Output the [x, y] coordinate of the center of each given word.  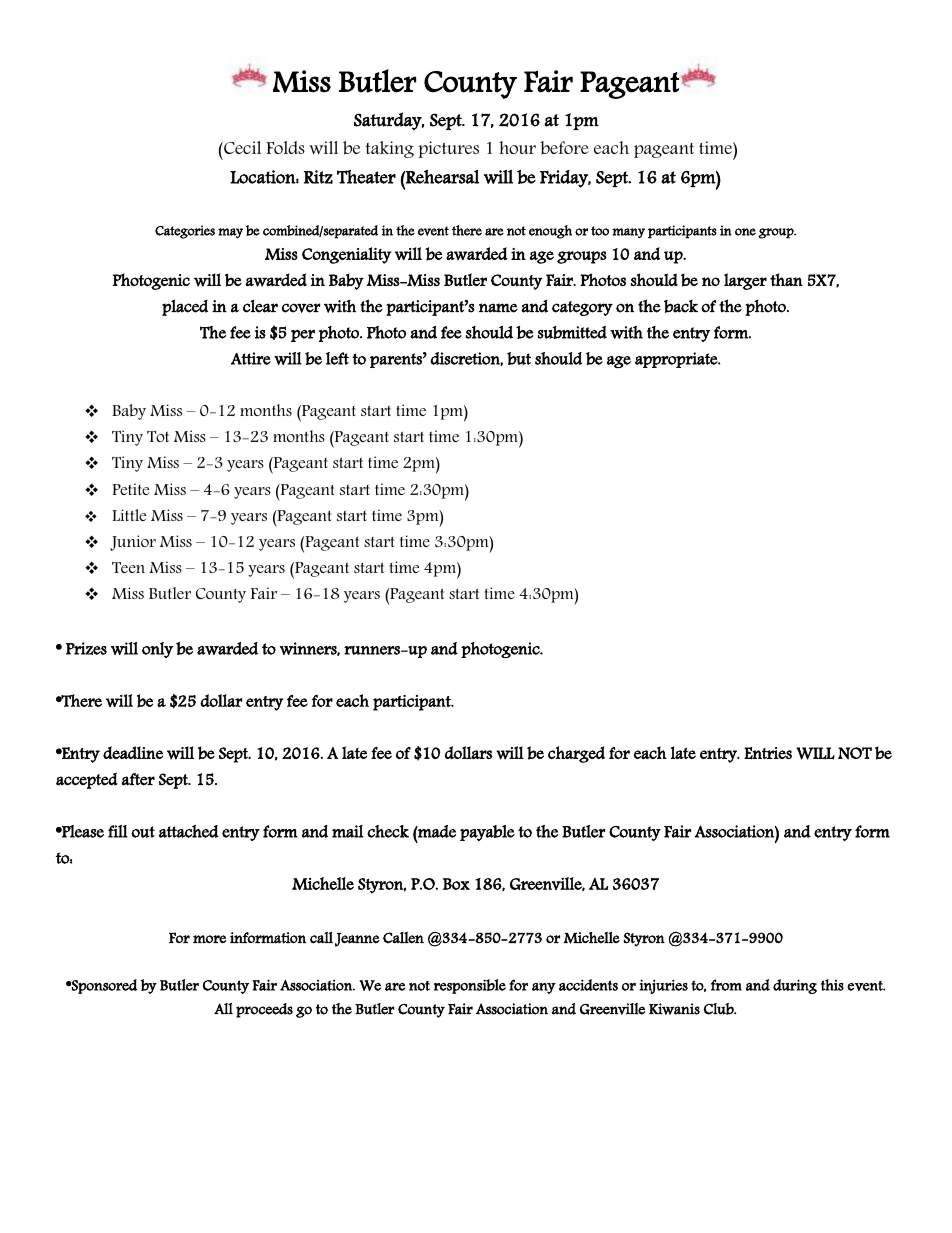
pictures [448, 149]
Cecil [241, 147]
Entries [768, 753]
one [745, 232]
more [209, 939]
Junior [133, 543]
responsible [470, 986]
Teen [128, 567]
